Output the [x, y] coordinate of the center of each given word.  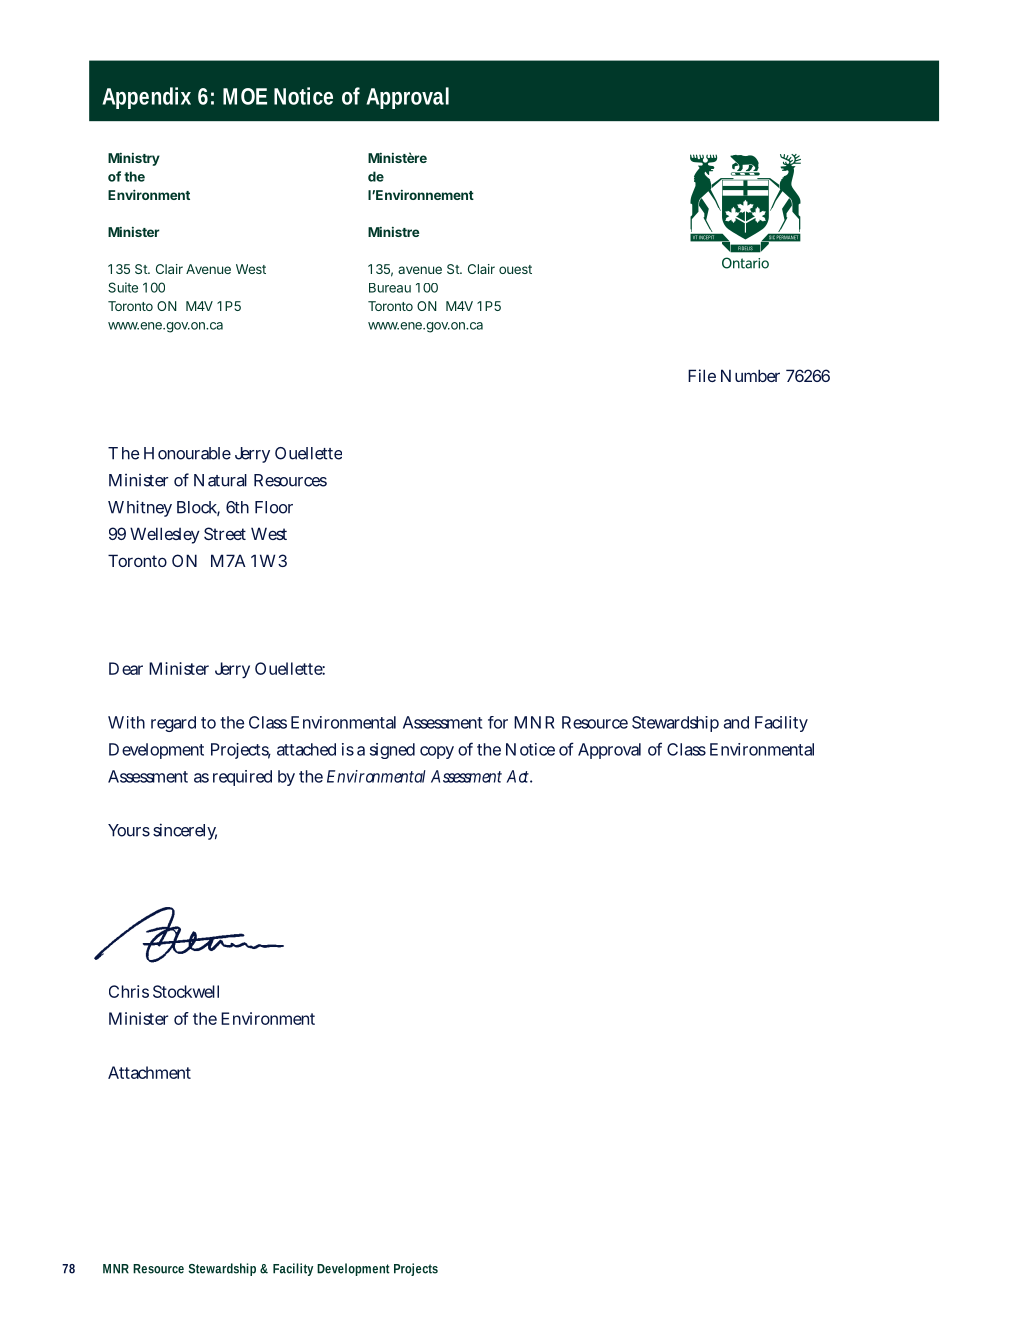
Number [750, 375]
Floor [274, 507]
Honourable [187, 453]
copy [437, 752]
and [736, 722]
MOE [245, 96]
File [702, 375]
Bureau [390, 288]
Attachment [149, 1072]
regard [173, 724]
